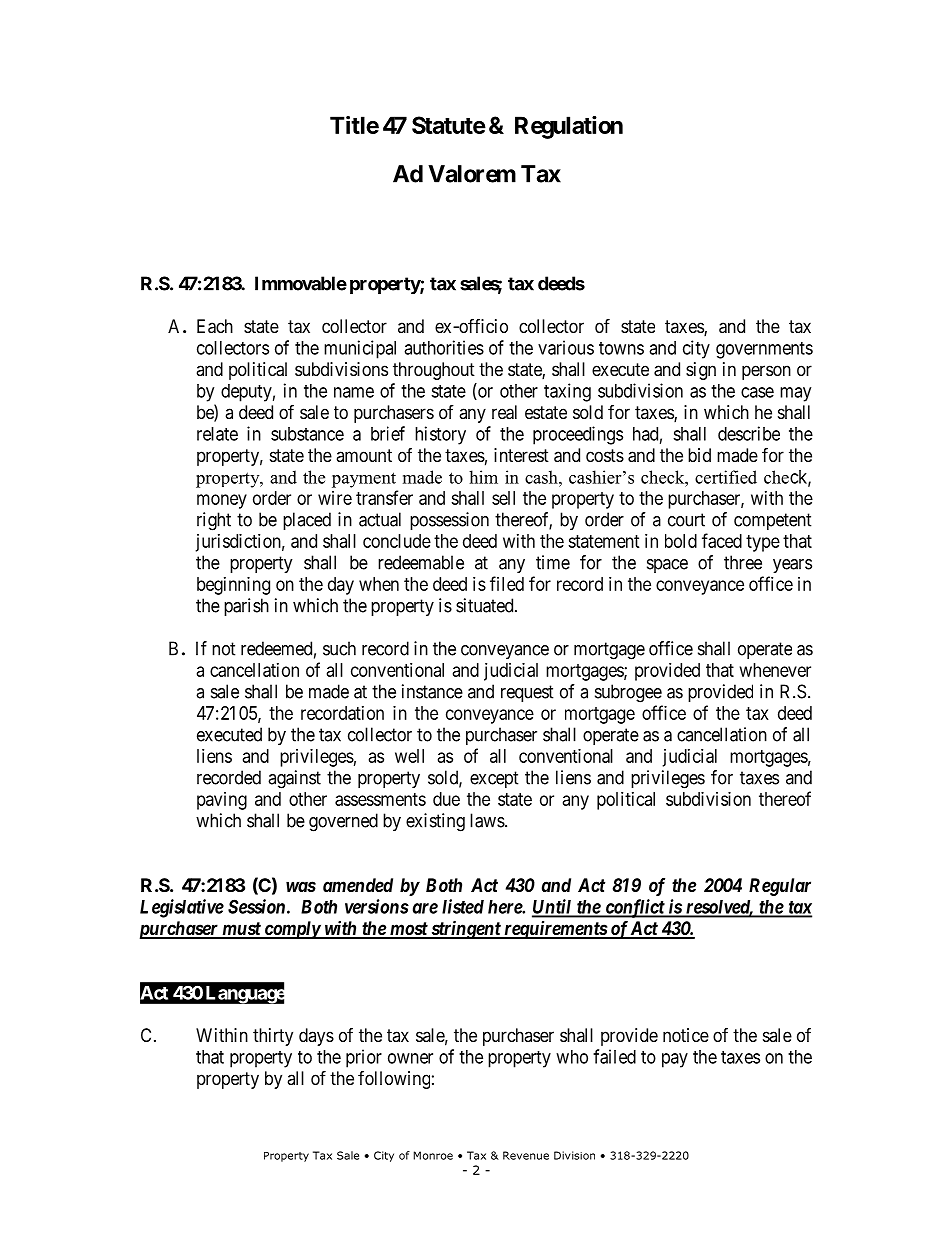  What do you see at coordinates (246, 607) in the screenshot?
I see `parish` at bounding box center [246, 607].
